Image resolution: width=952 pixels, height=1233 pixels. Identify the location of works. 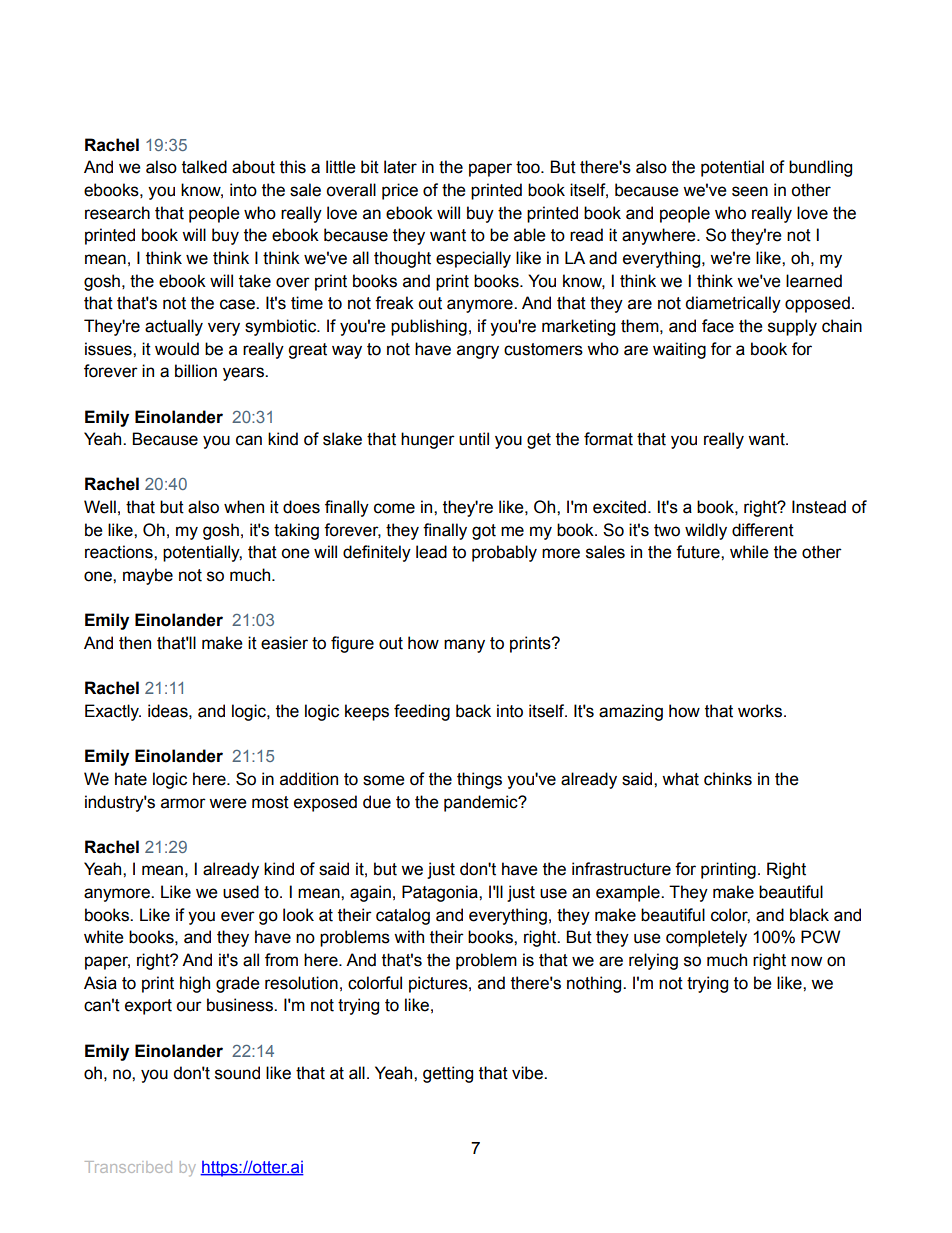
(760, 711).
